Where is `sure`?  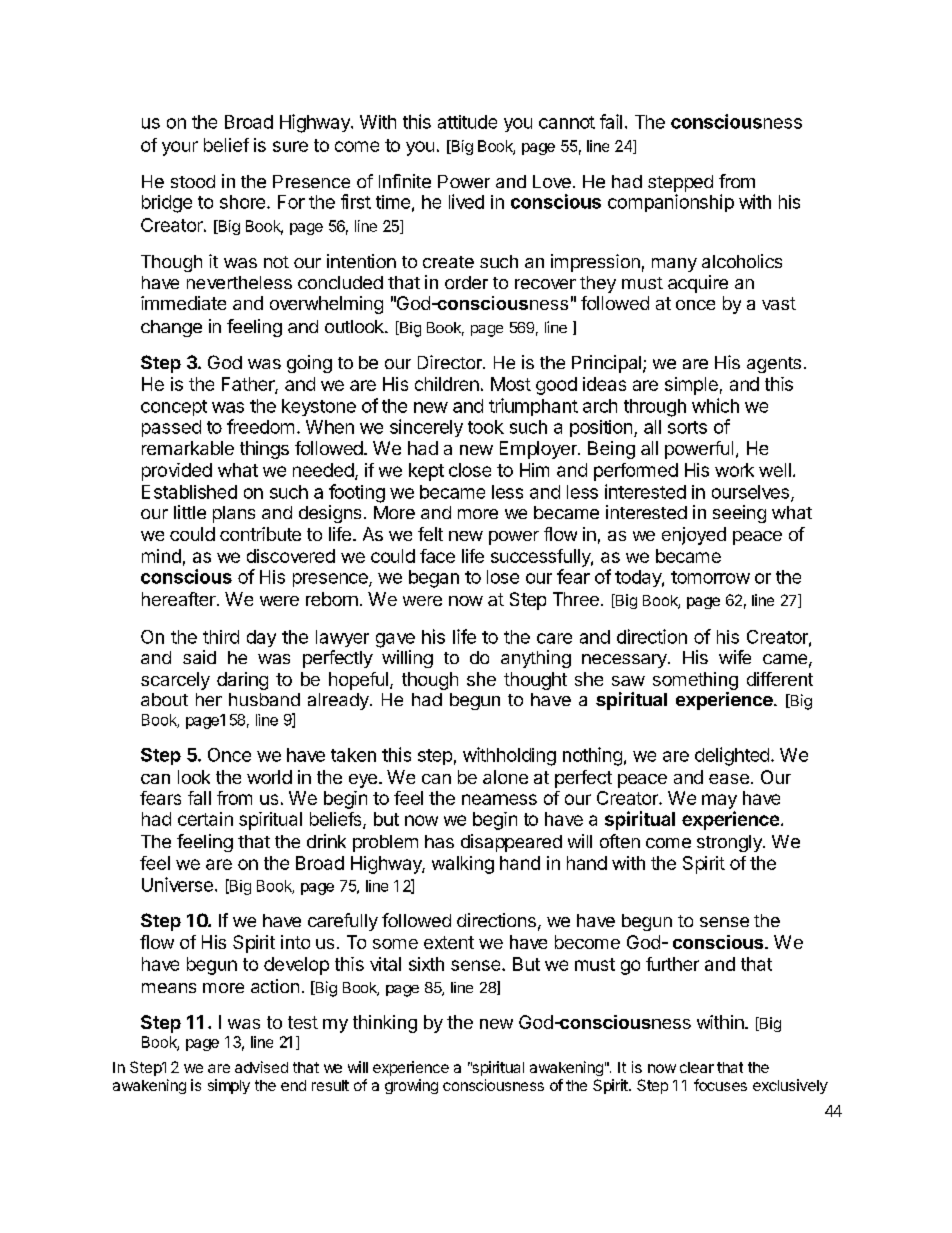
sure is located at coordinates (290, 146).
